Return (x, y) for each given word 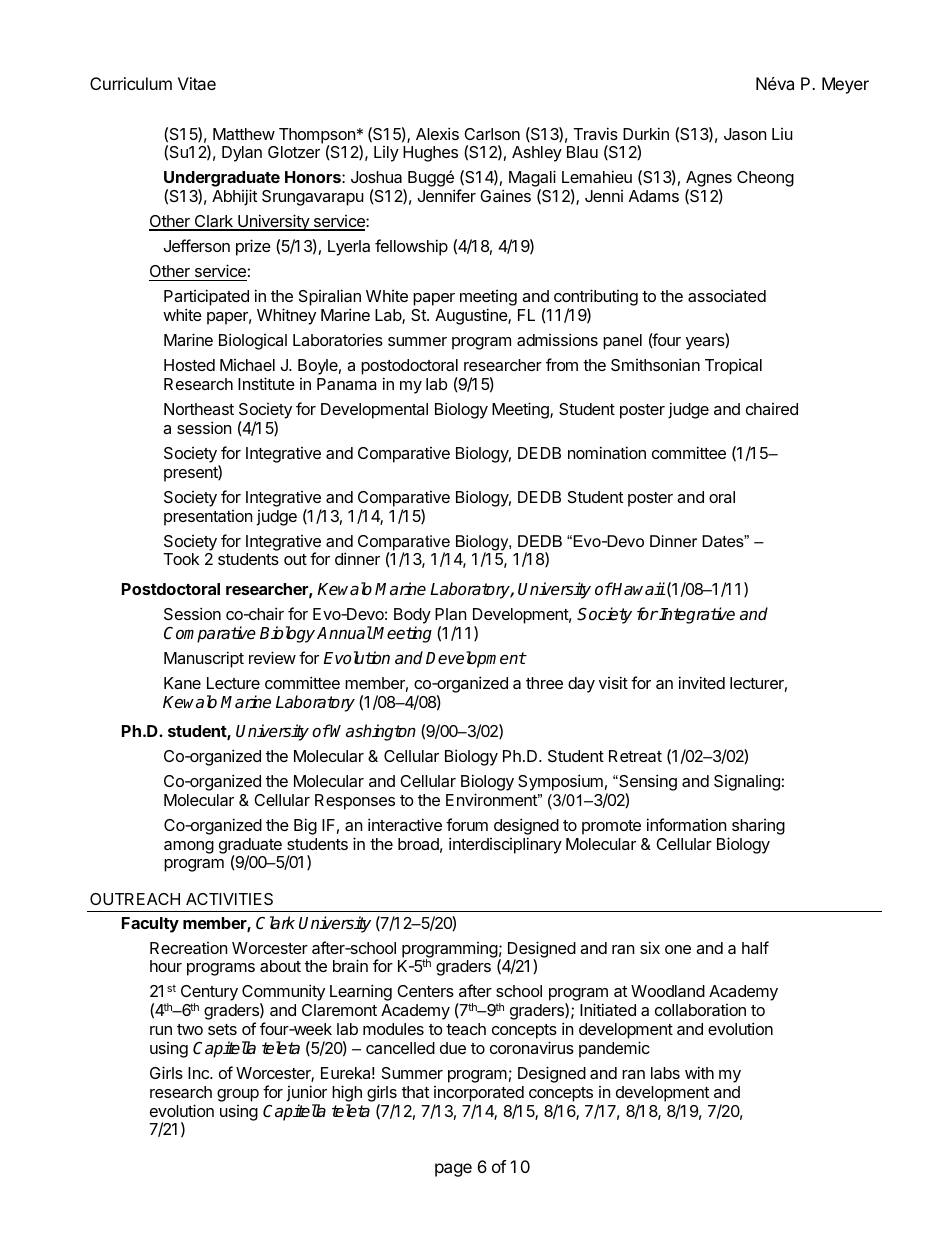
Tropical (733, 367)
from (562, 364)
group (238, 1095)
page (453, 1170)
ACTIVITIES (229, 899)
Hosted (189, 365)
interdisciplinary (505, 845)
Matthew (244, 134)
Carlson (492, 134)
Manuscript (204, 659)
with (699, 1072)
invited (702, 682)
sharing (758, 827)
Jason (745, 134)
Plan (450, 614)
